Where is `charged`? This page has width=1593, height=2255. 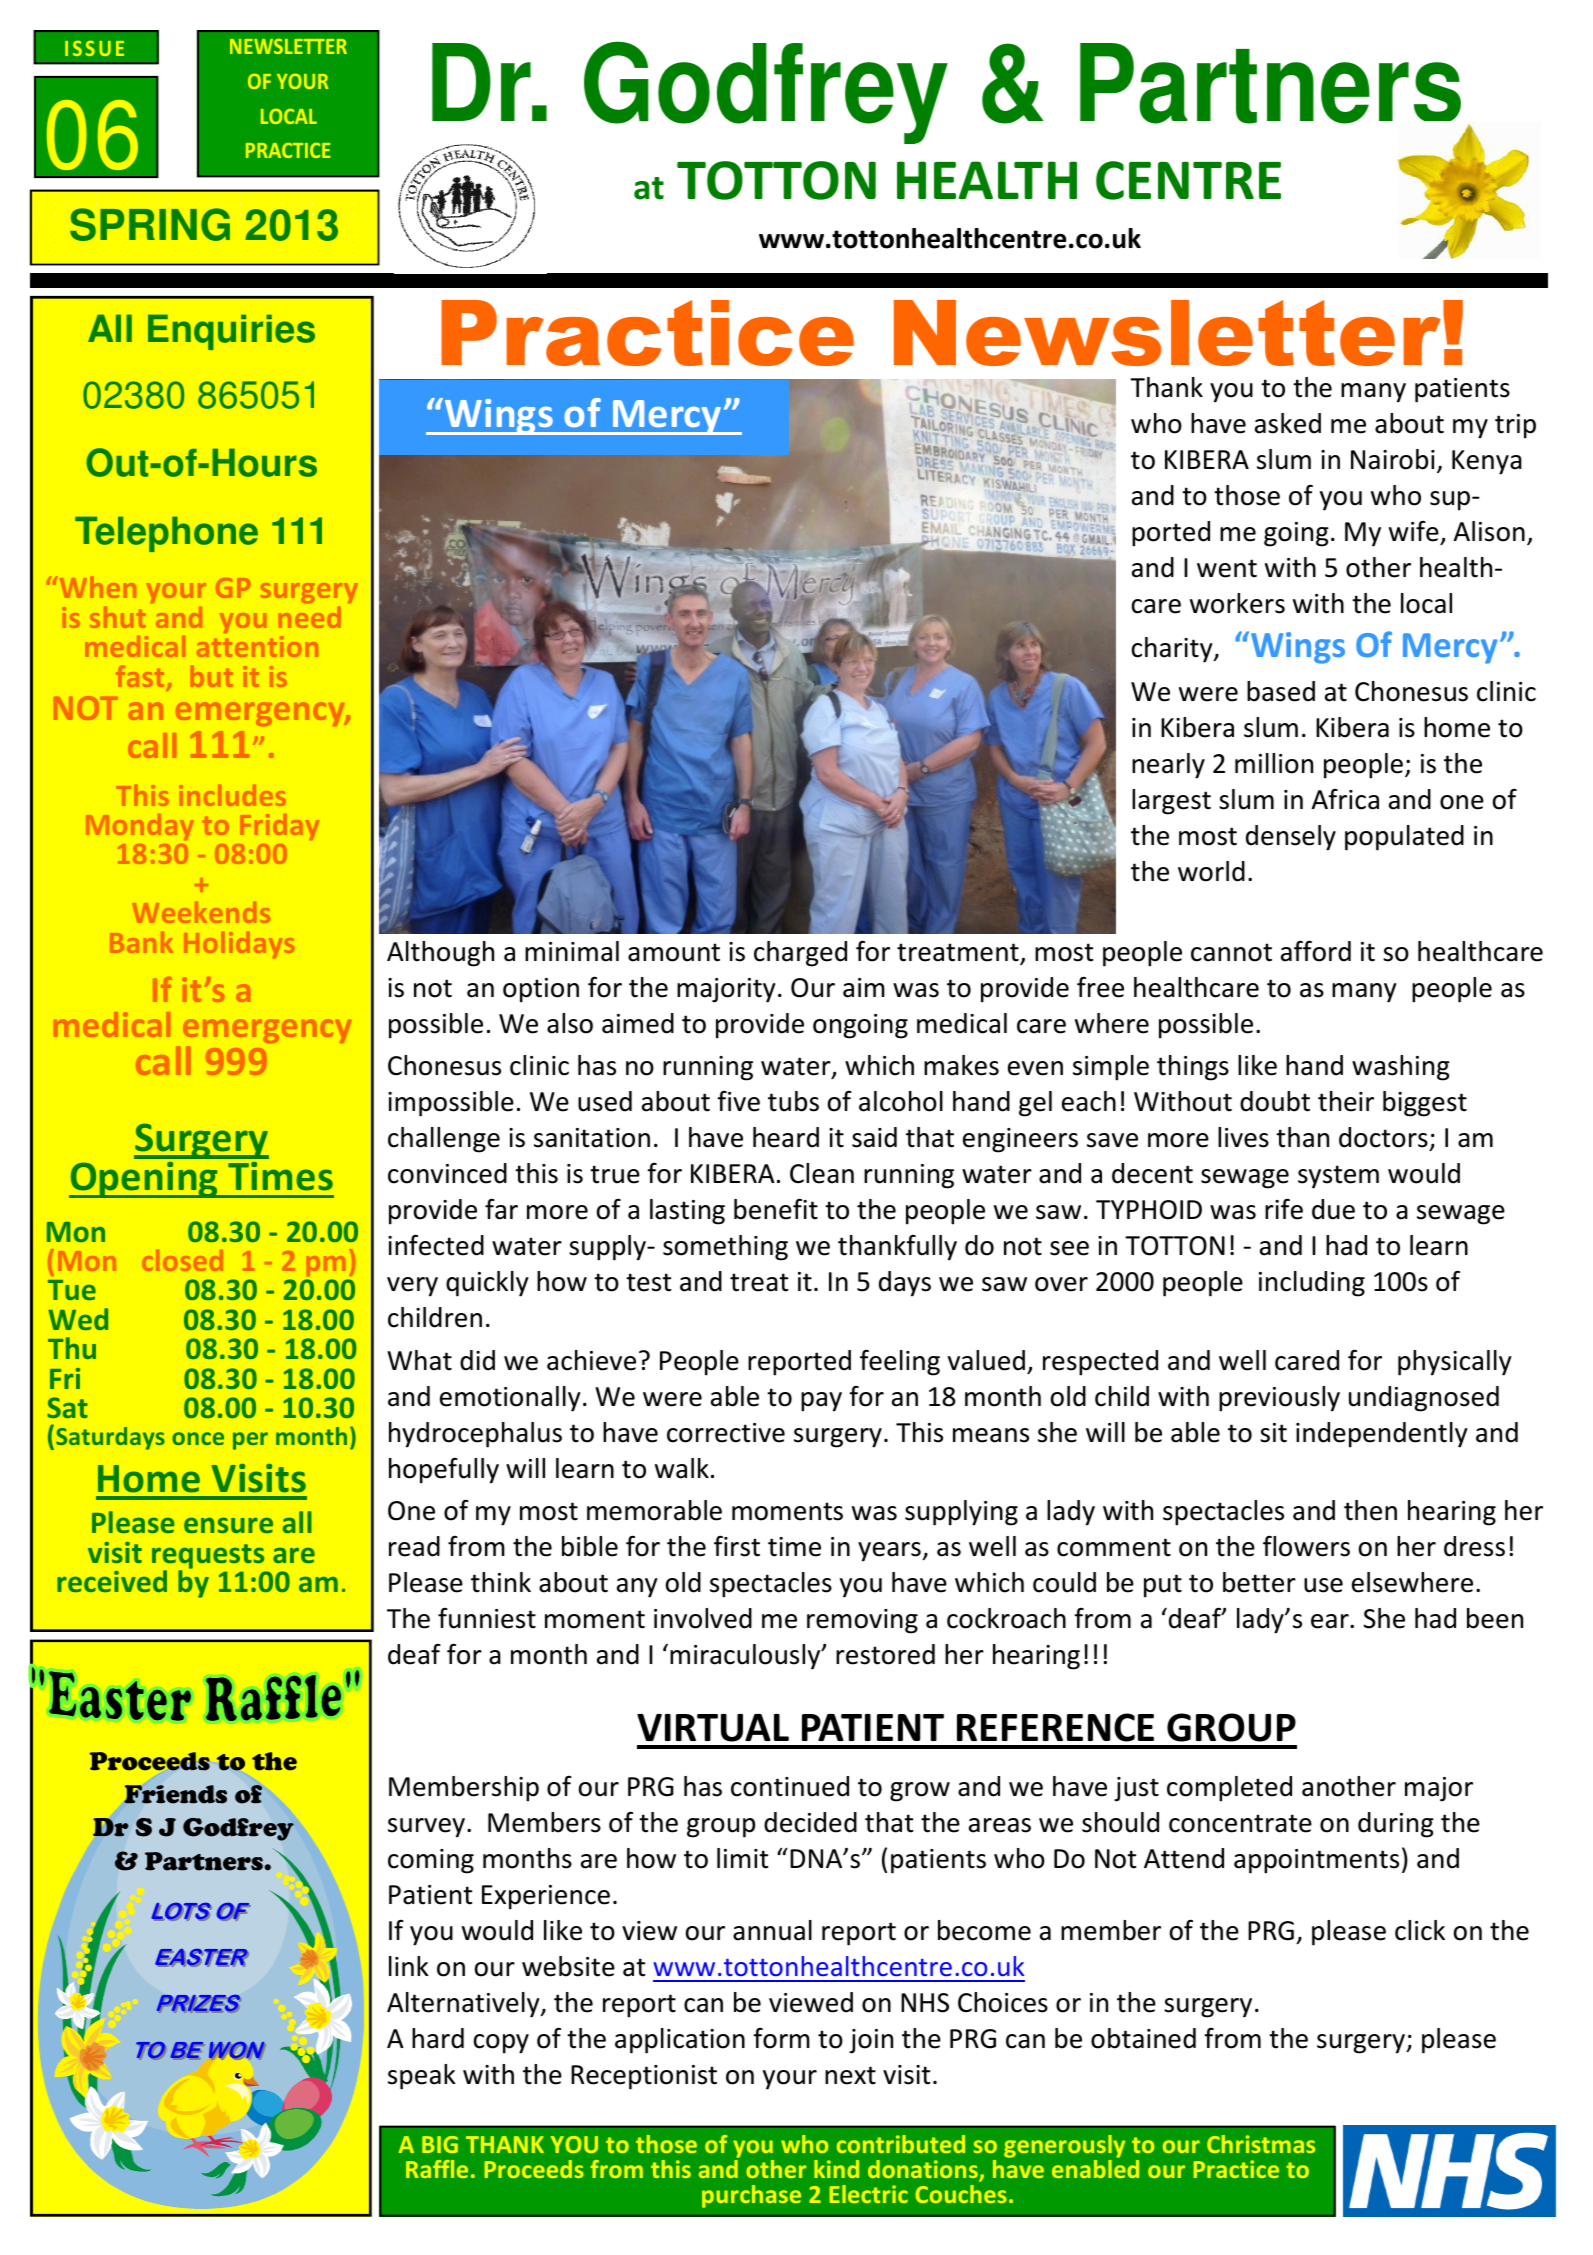 charged is located at coordinates (800, 954).
